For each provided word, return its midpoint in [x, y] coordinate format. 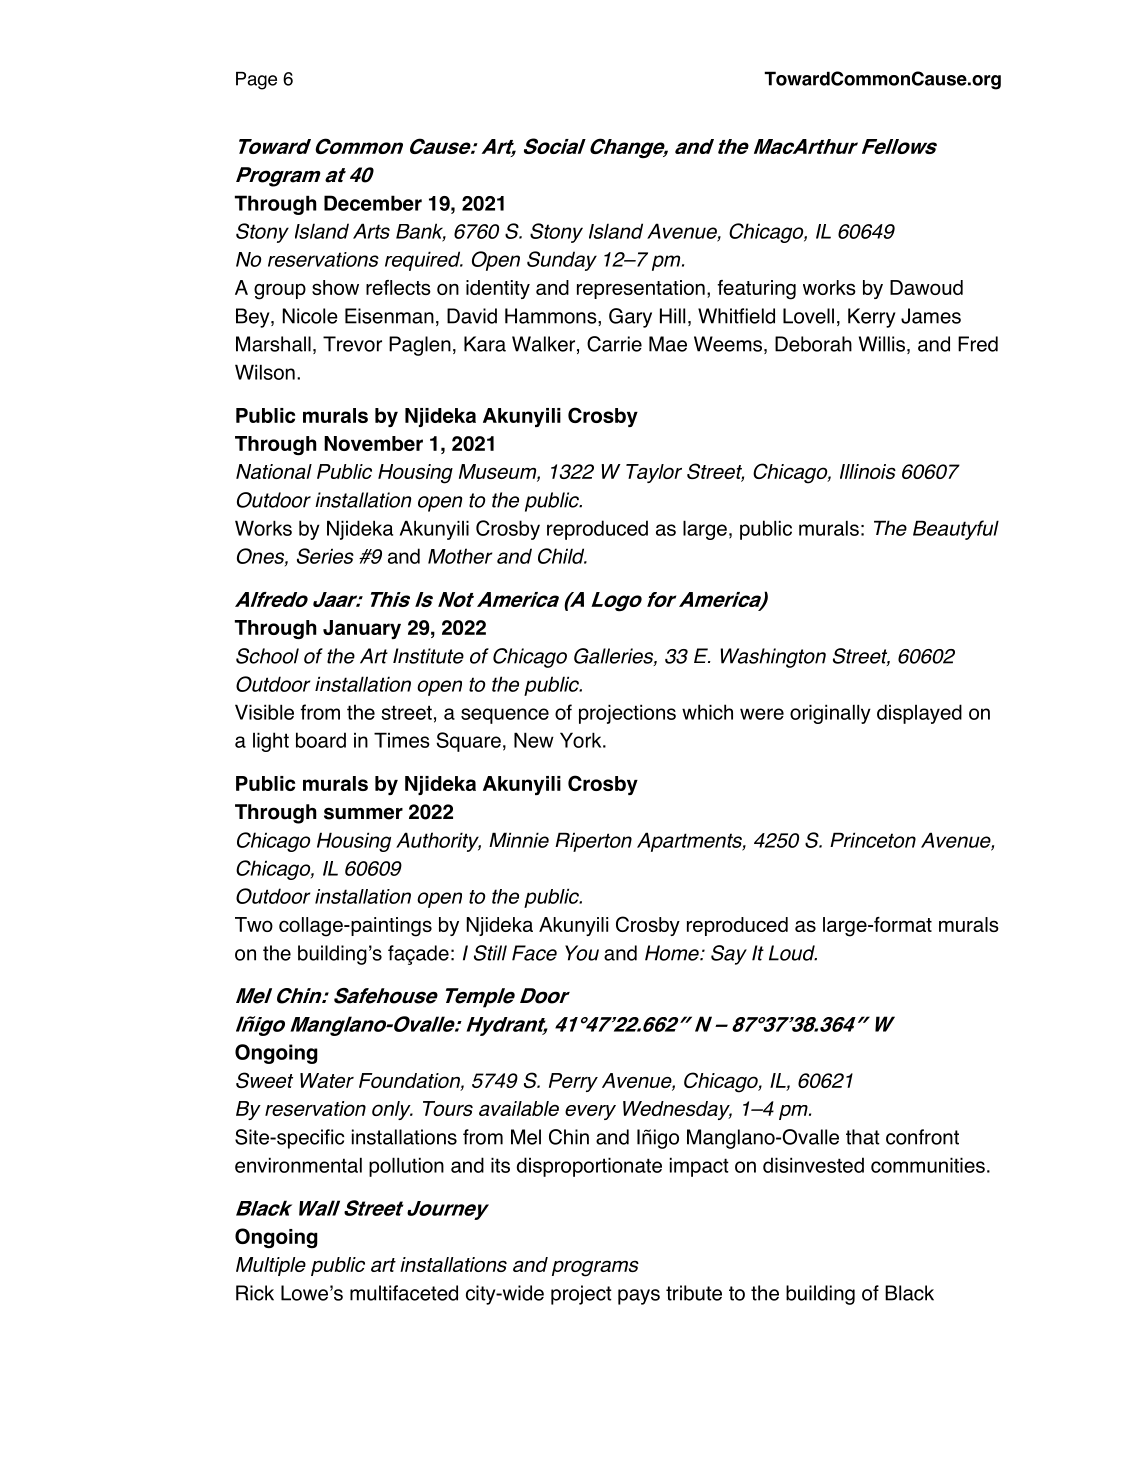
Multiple [271, 1266]
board [321, 740]
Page [256, 81]
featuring [756, 290]
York [582, 740]
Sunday [562, 261]
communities [928, 1165]
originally [830, 714]
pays [639, 1297]
